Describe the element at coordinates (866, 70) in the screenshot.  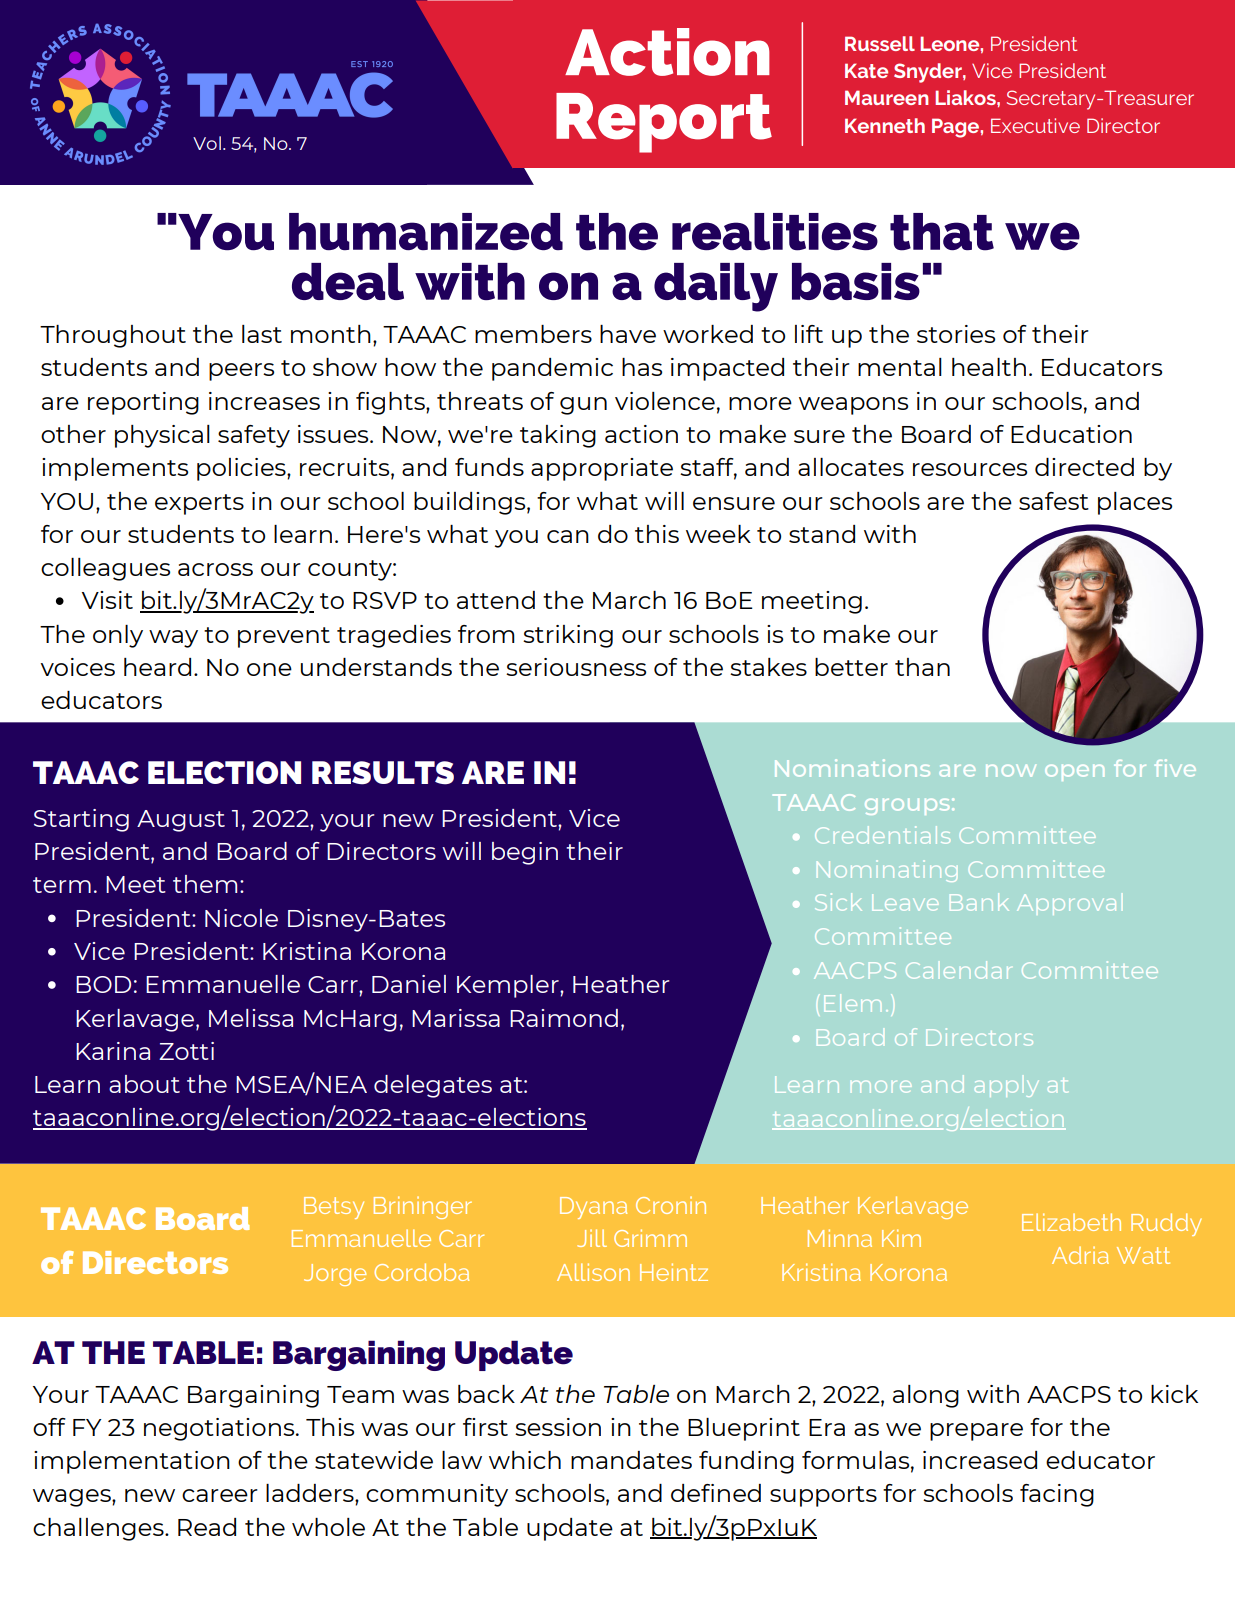
I see `Kate` at that location.
